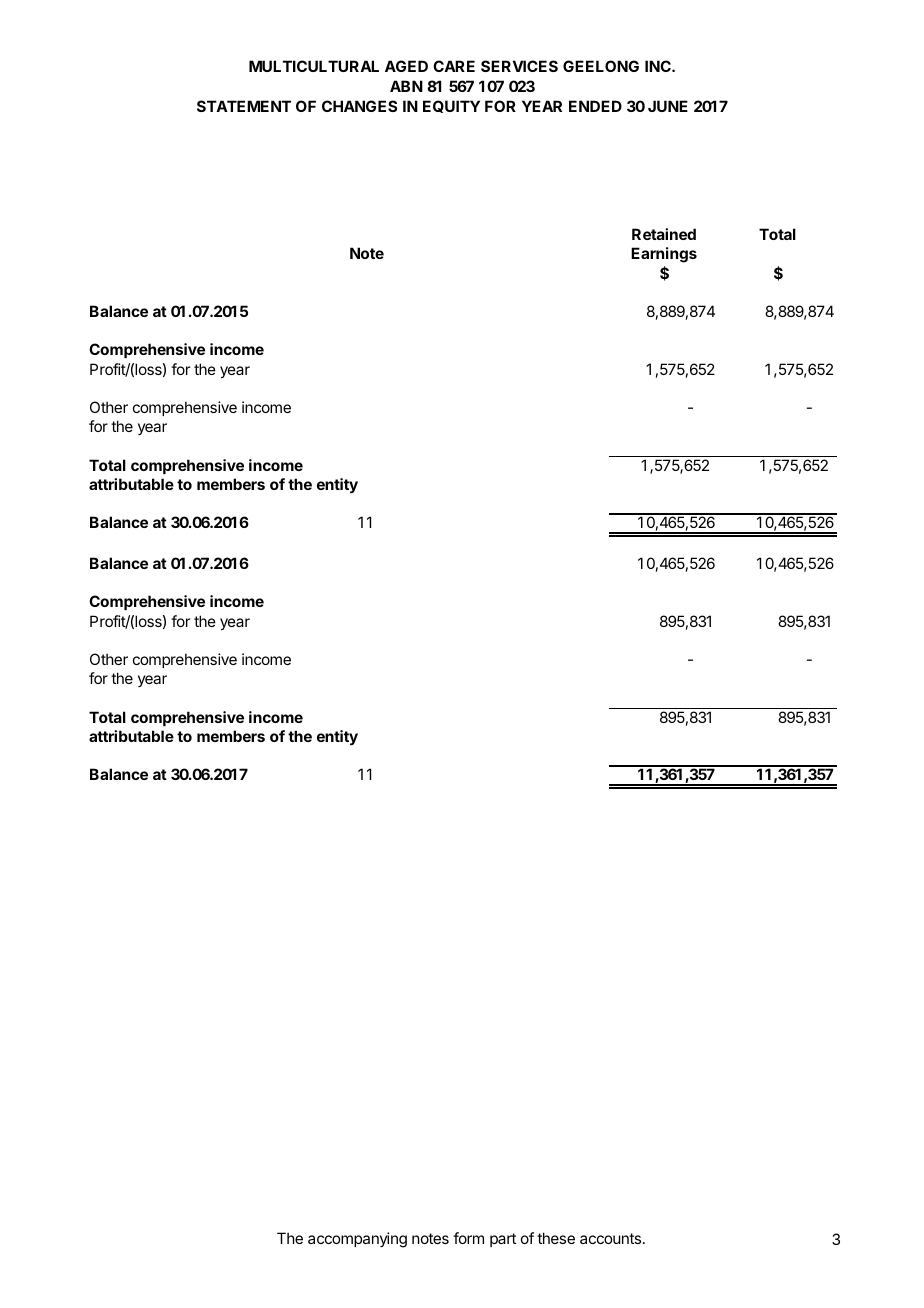  Describe the element at coordinates (503, 1240) in the screenshot. I see `part` at that location.
